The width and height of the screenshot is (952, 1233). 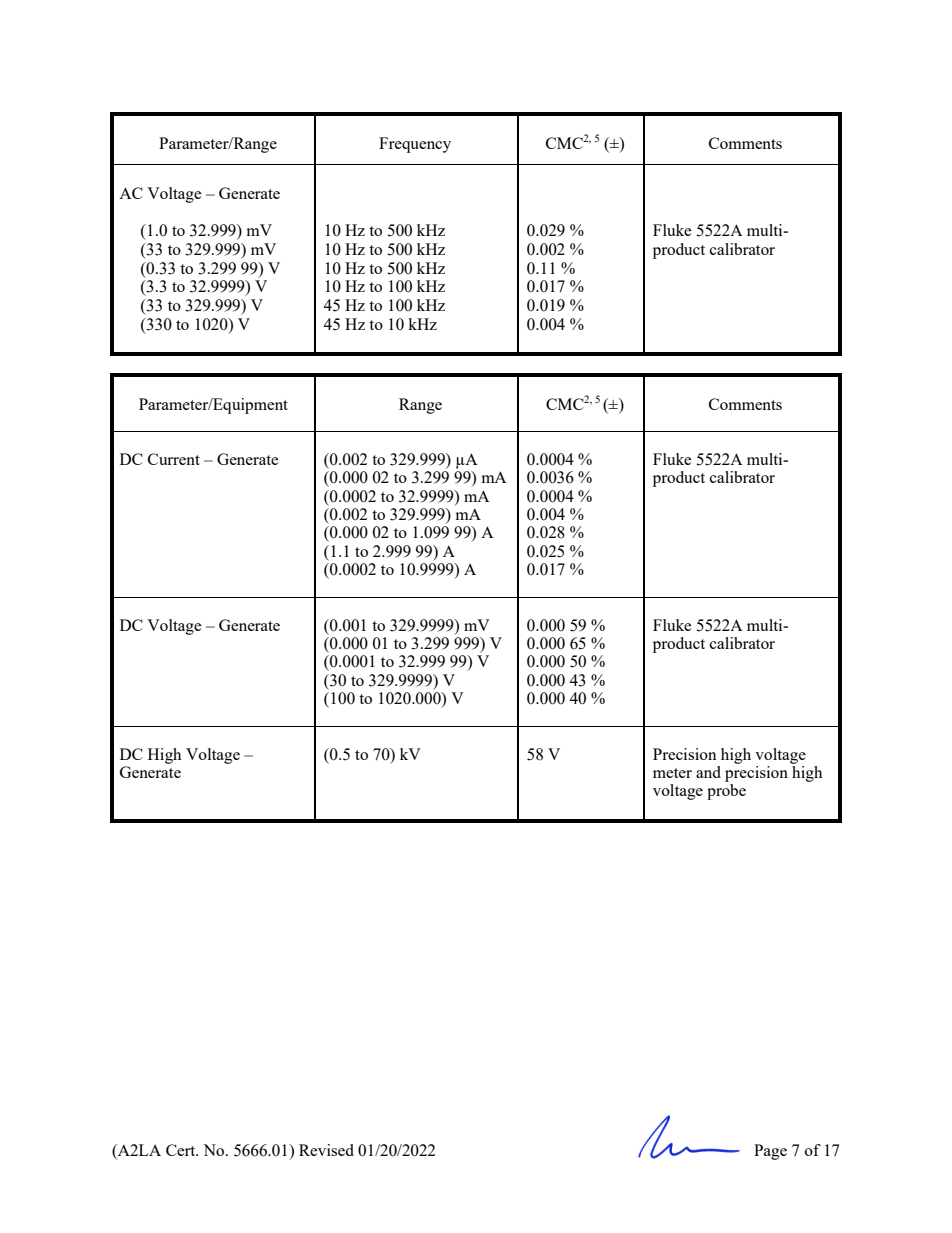 What do you see at coordinates (726, 792) in the screenshot?
I see `probe` at bounding box center [726, 792].
